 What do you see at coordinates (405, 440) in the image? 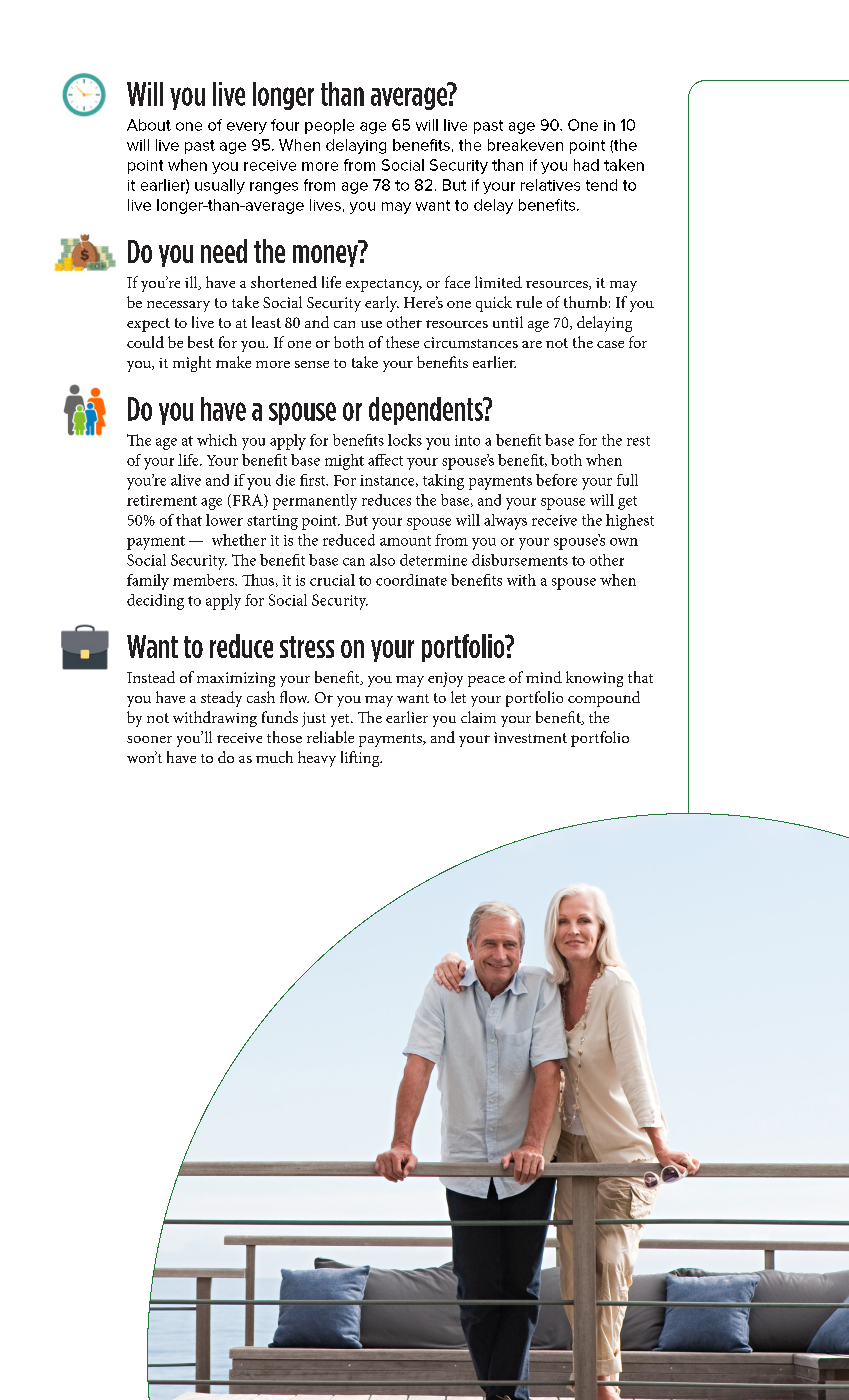
I see `locks` at bounding box center [405, 440].
